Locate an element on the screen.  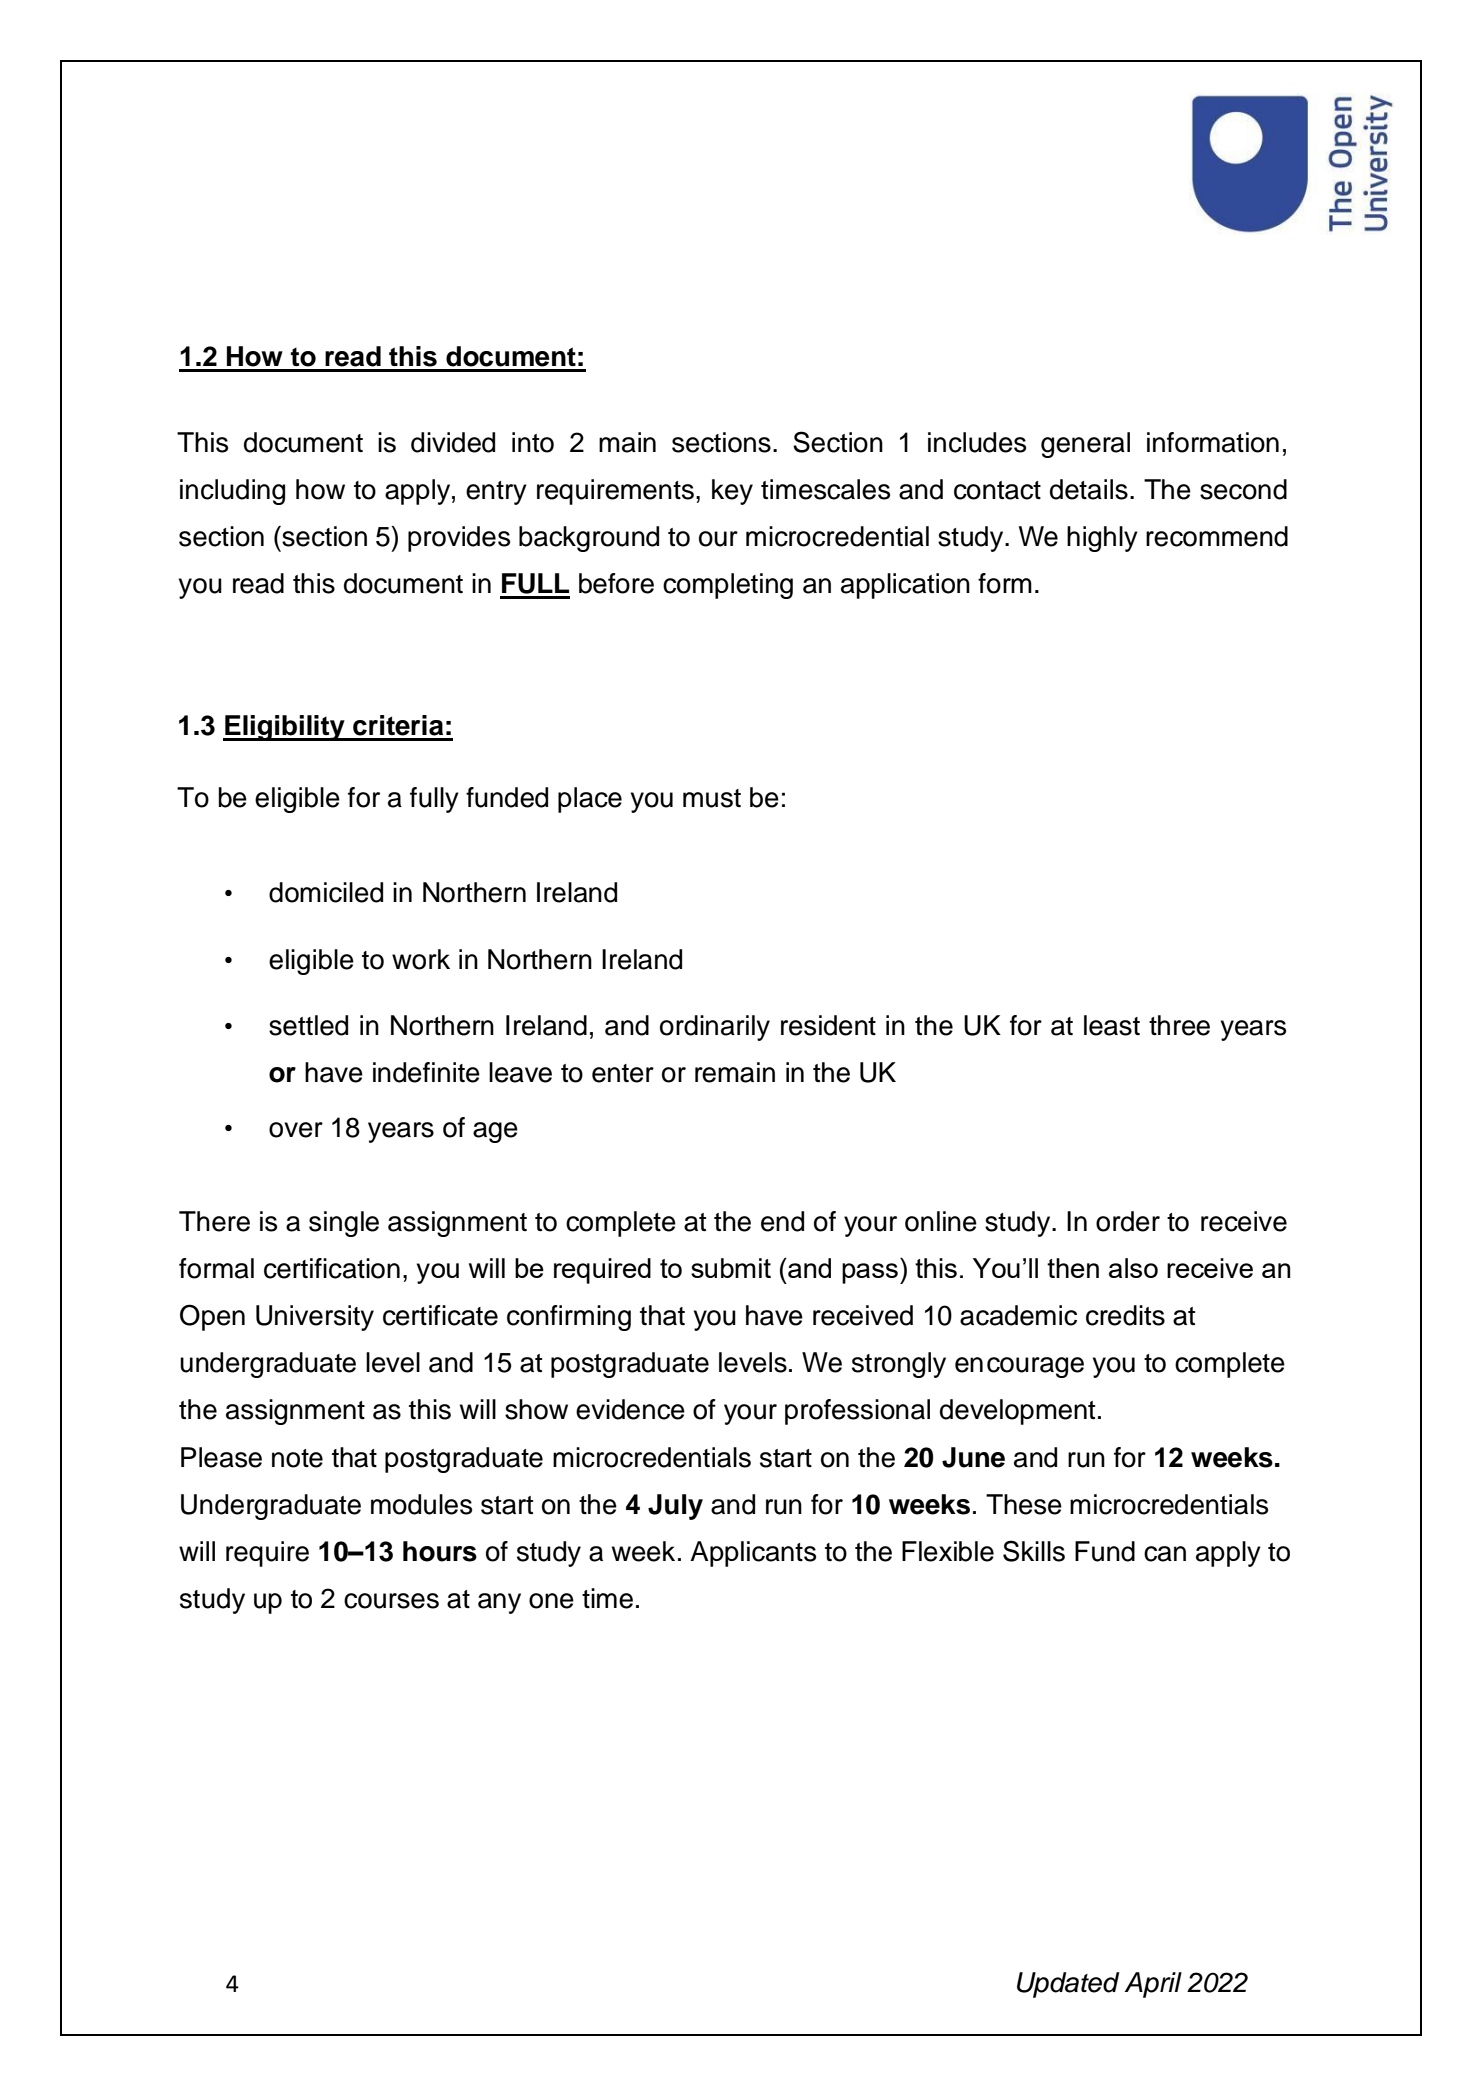
details is located at coordinates (1089, 489).
